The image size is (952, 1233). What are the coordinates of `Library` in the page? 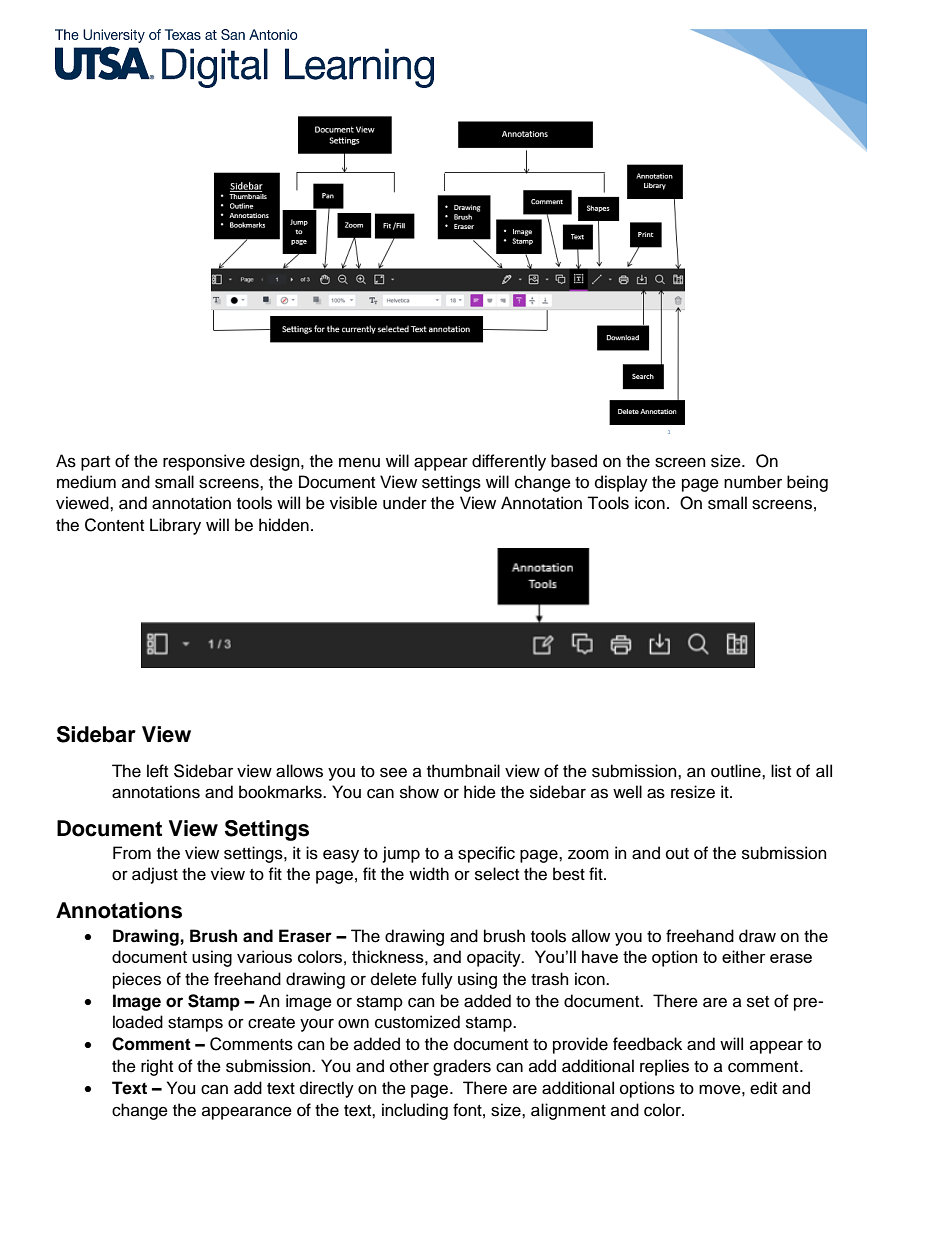 It's located at (175, 526).
